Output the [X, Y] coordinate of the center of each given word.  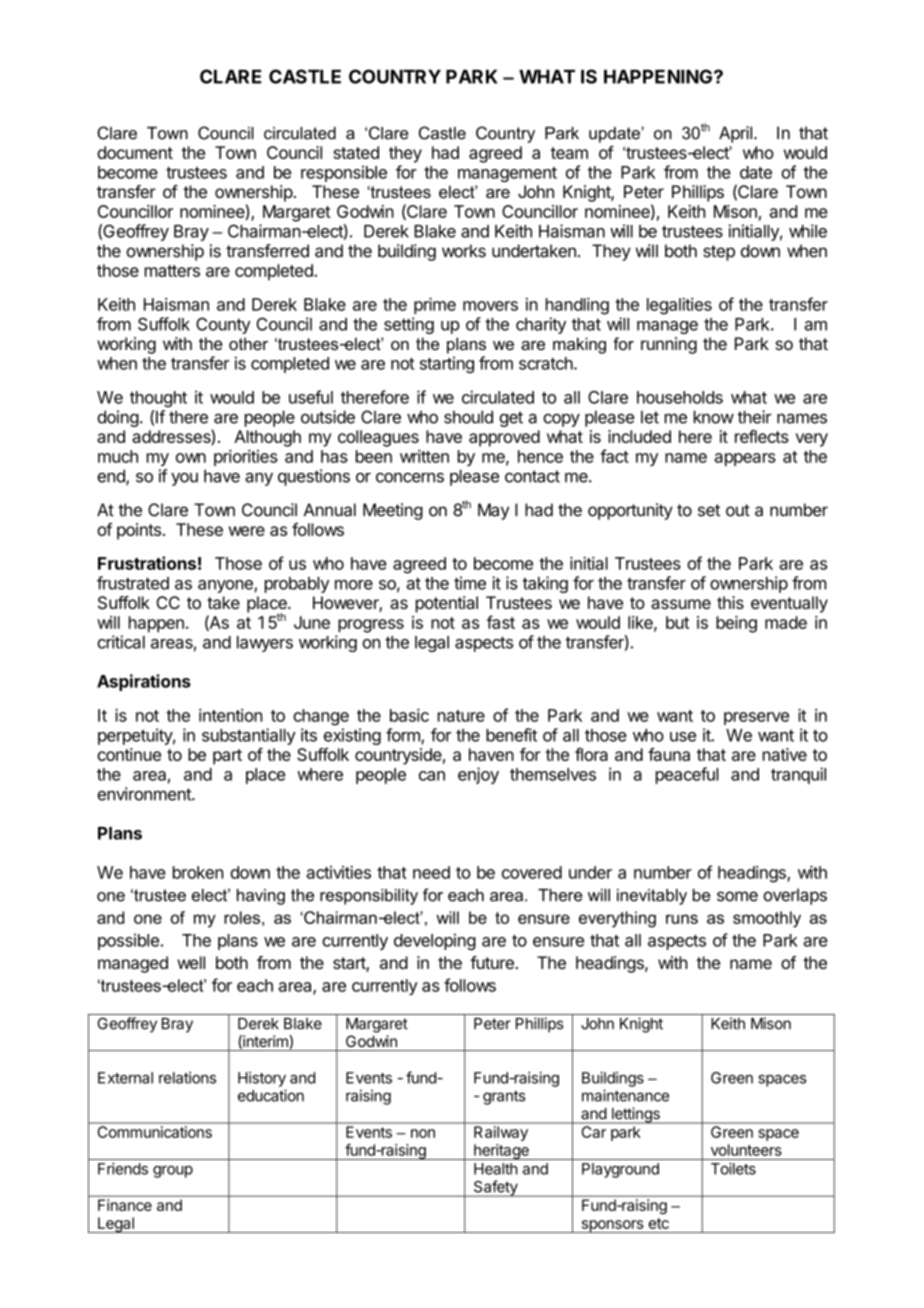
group [173, 1172]
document [135, 152]
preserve [756, 718]
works [464, 251]
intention [230, 715]
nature [461, 716]
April [735, 134]
